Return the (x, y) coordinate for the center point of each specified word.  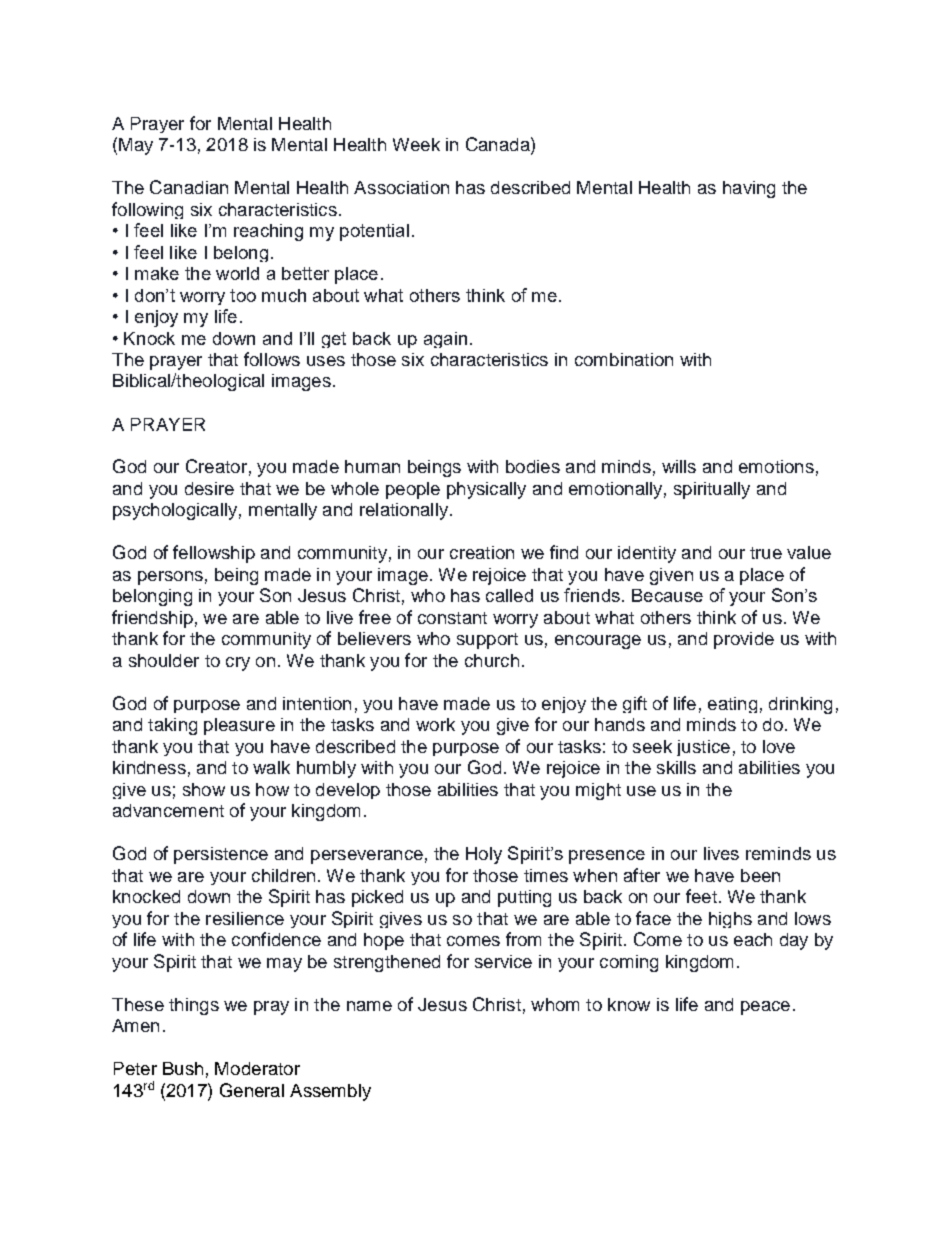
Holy (484, 855)
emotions (776, 466)
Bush (183, 1068)
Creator (216, 466)
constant (452, 618)
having (749, 189)
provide (744, 640)
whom (555, 1004)
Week (416, 144)
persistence (221, 855)
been (760, 875)
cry (238, 664)
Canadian (189, 187)
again (445, 340)
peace (765, 1008)
